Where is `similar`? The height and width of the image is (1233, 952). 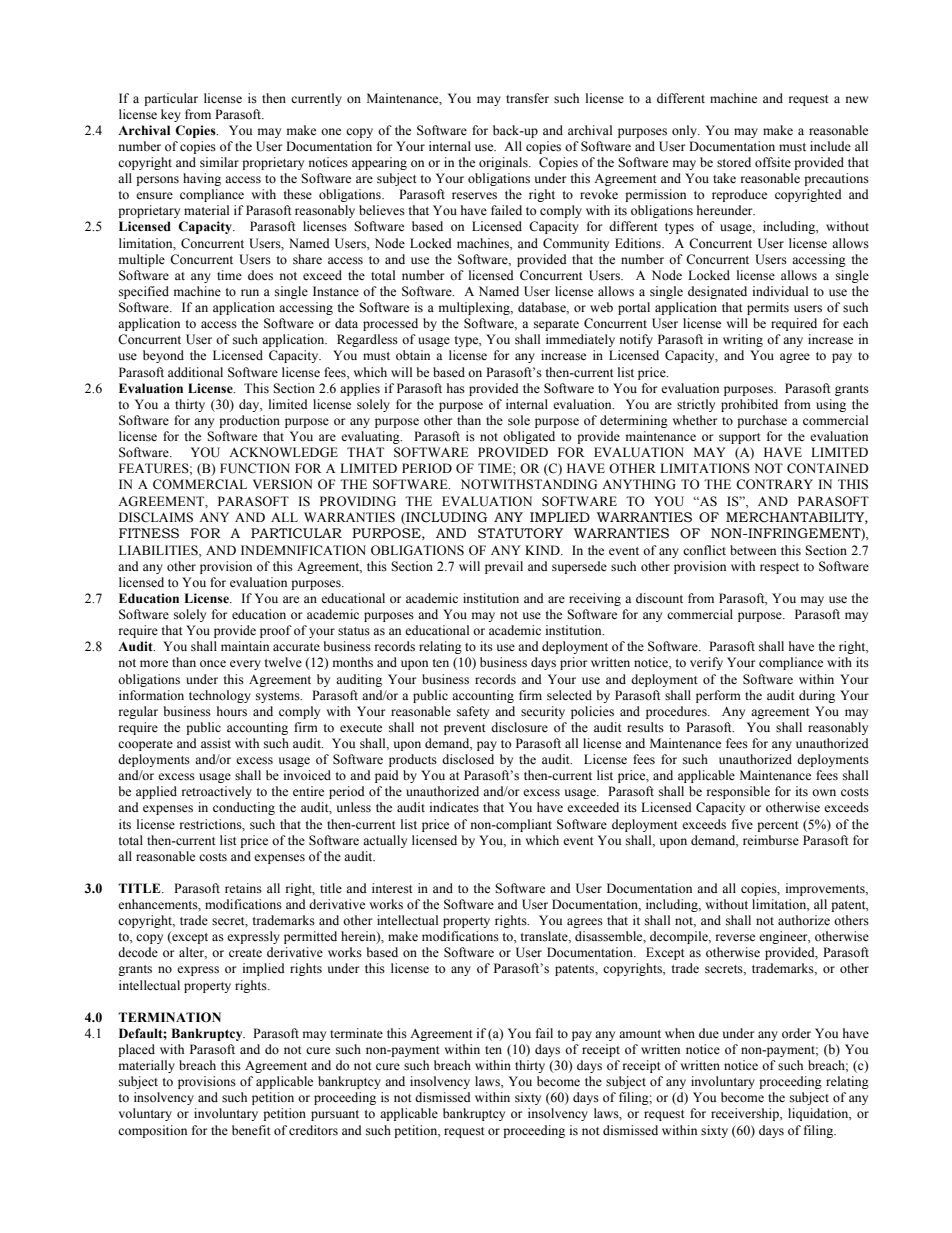
similar is located at coordinates (219, 162).
